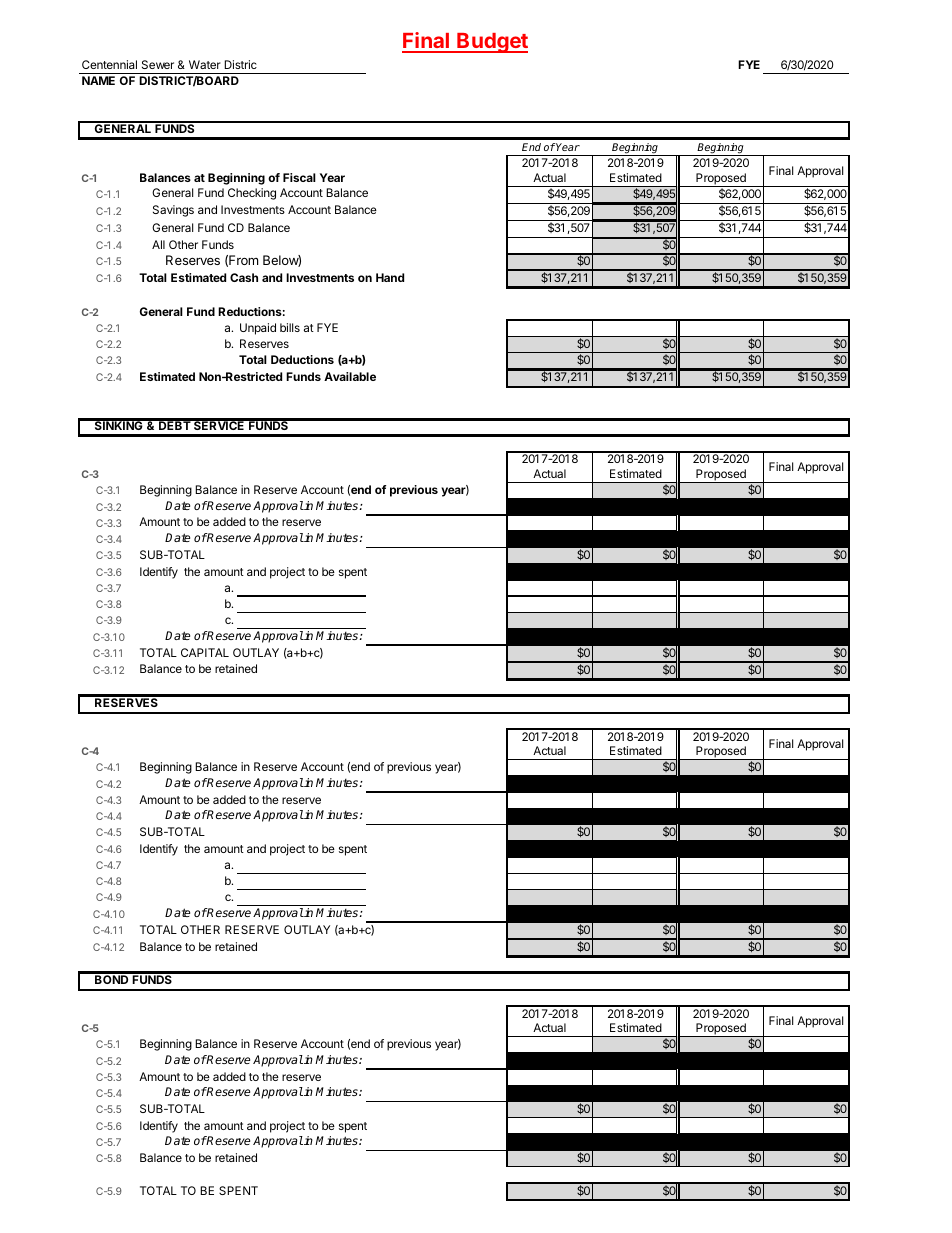 Image resolution: width=952 pixels, height=1233 pixels. I want to click on Deductions, so click(302, 359).
